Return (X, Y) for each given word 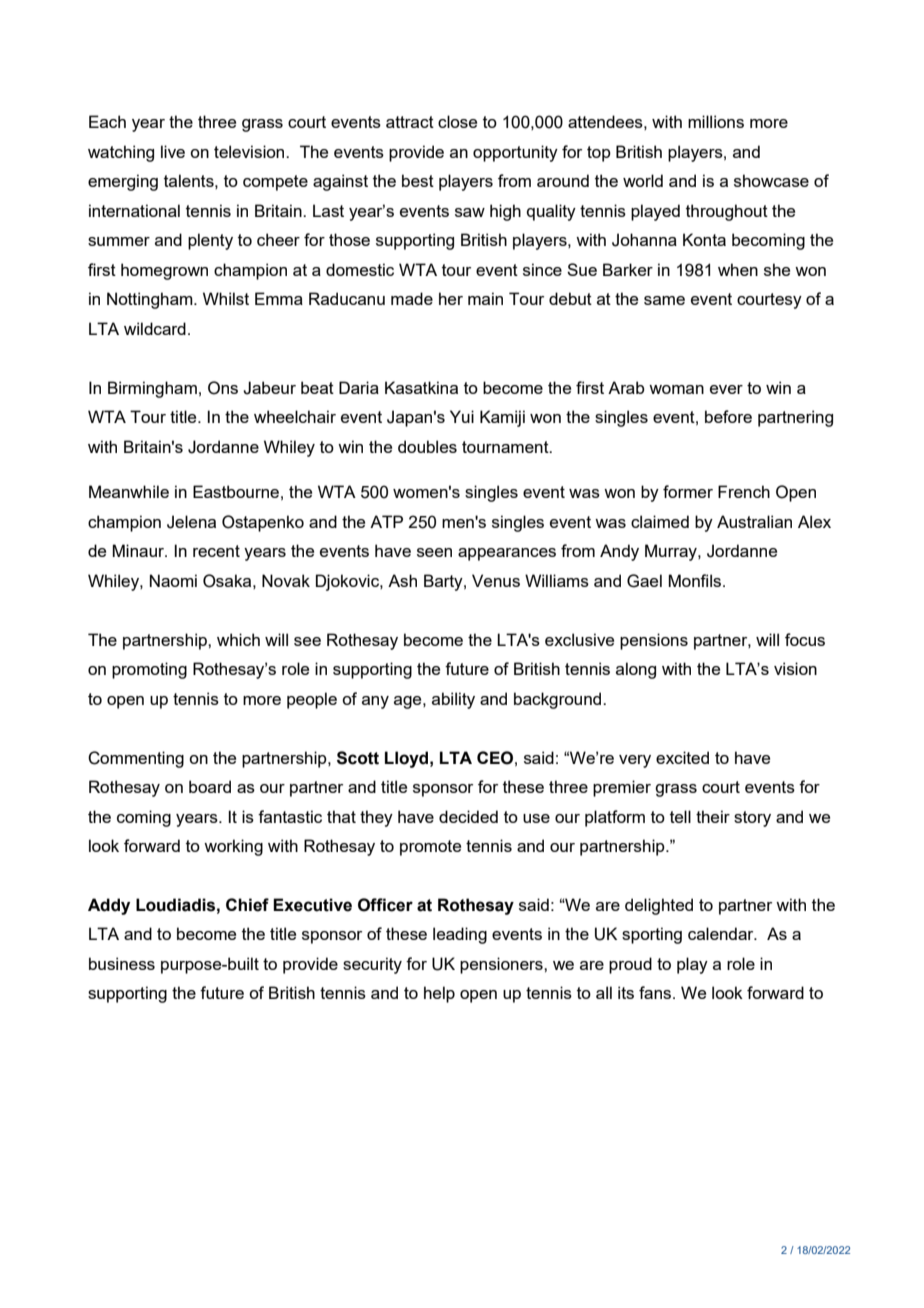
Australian (754, 521)
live (173, 151)
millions (716, 121)
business (122, 963)
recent (216, 551)
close (457, 121)
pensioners (502, 965)
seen (434, 552)
